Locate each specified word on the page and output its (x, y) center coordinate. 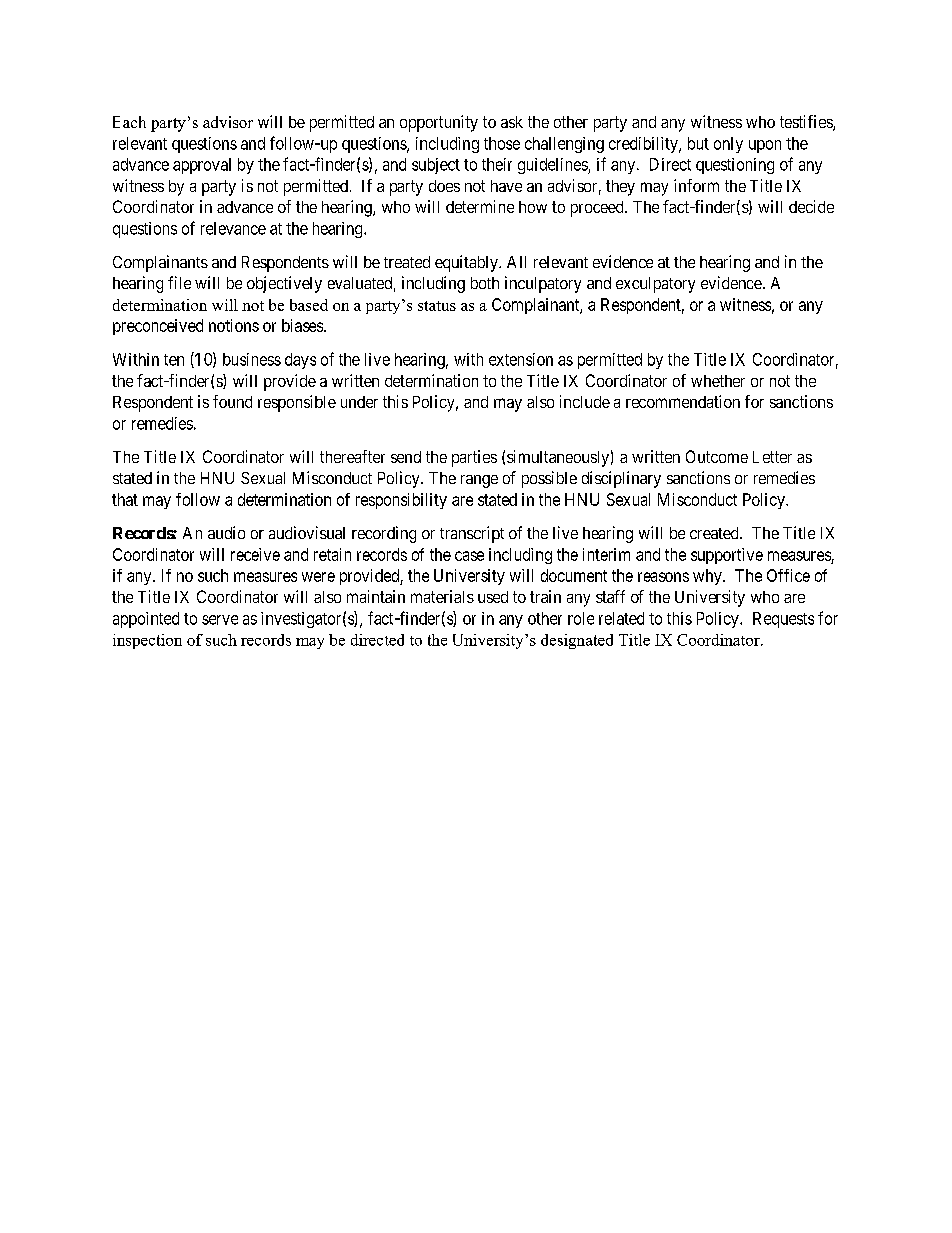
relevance (233, 228)
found (232, 401)
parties (474, 458)
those (502, 143)
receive (255, 554)
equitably (467, 263)
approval (202, 166)
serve (220, 620)
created (715, 533)
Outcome (717, 456)
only (728, 145)
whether (718, 381)
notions (234, 325)
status (437, 306)
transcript (472, 534)
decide (811, 206)
